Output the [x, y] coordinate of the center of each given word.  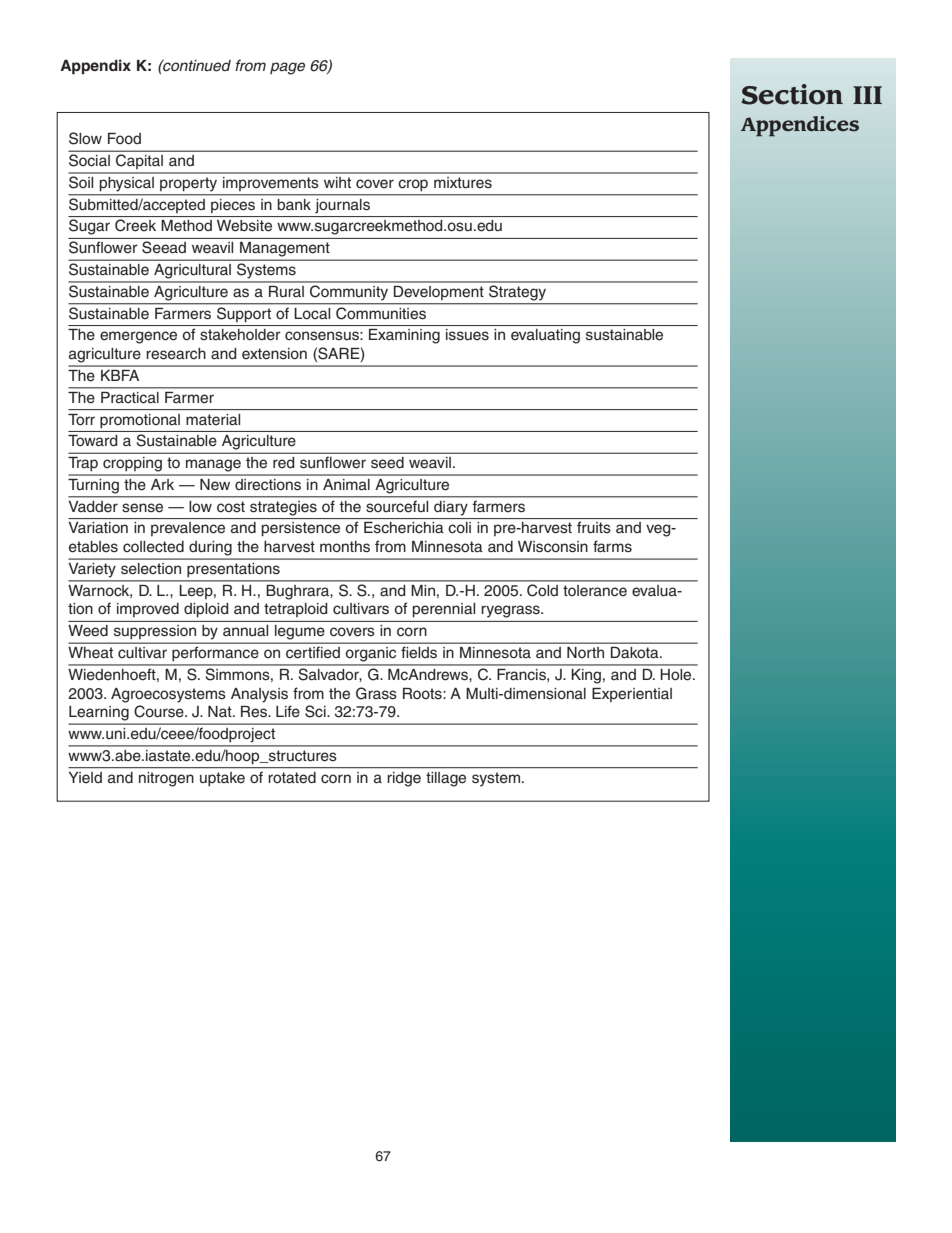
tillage [446, 779]
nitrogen [166, 779]
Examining [404, 336]
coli [460, 527]
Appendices [800, 126]
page [287, 68]
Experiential [632, 695]
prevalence [188, 529]
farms [612, 546]
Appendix [95, 67]
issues [467, 334]
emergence [138, 337]
